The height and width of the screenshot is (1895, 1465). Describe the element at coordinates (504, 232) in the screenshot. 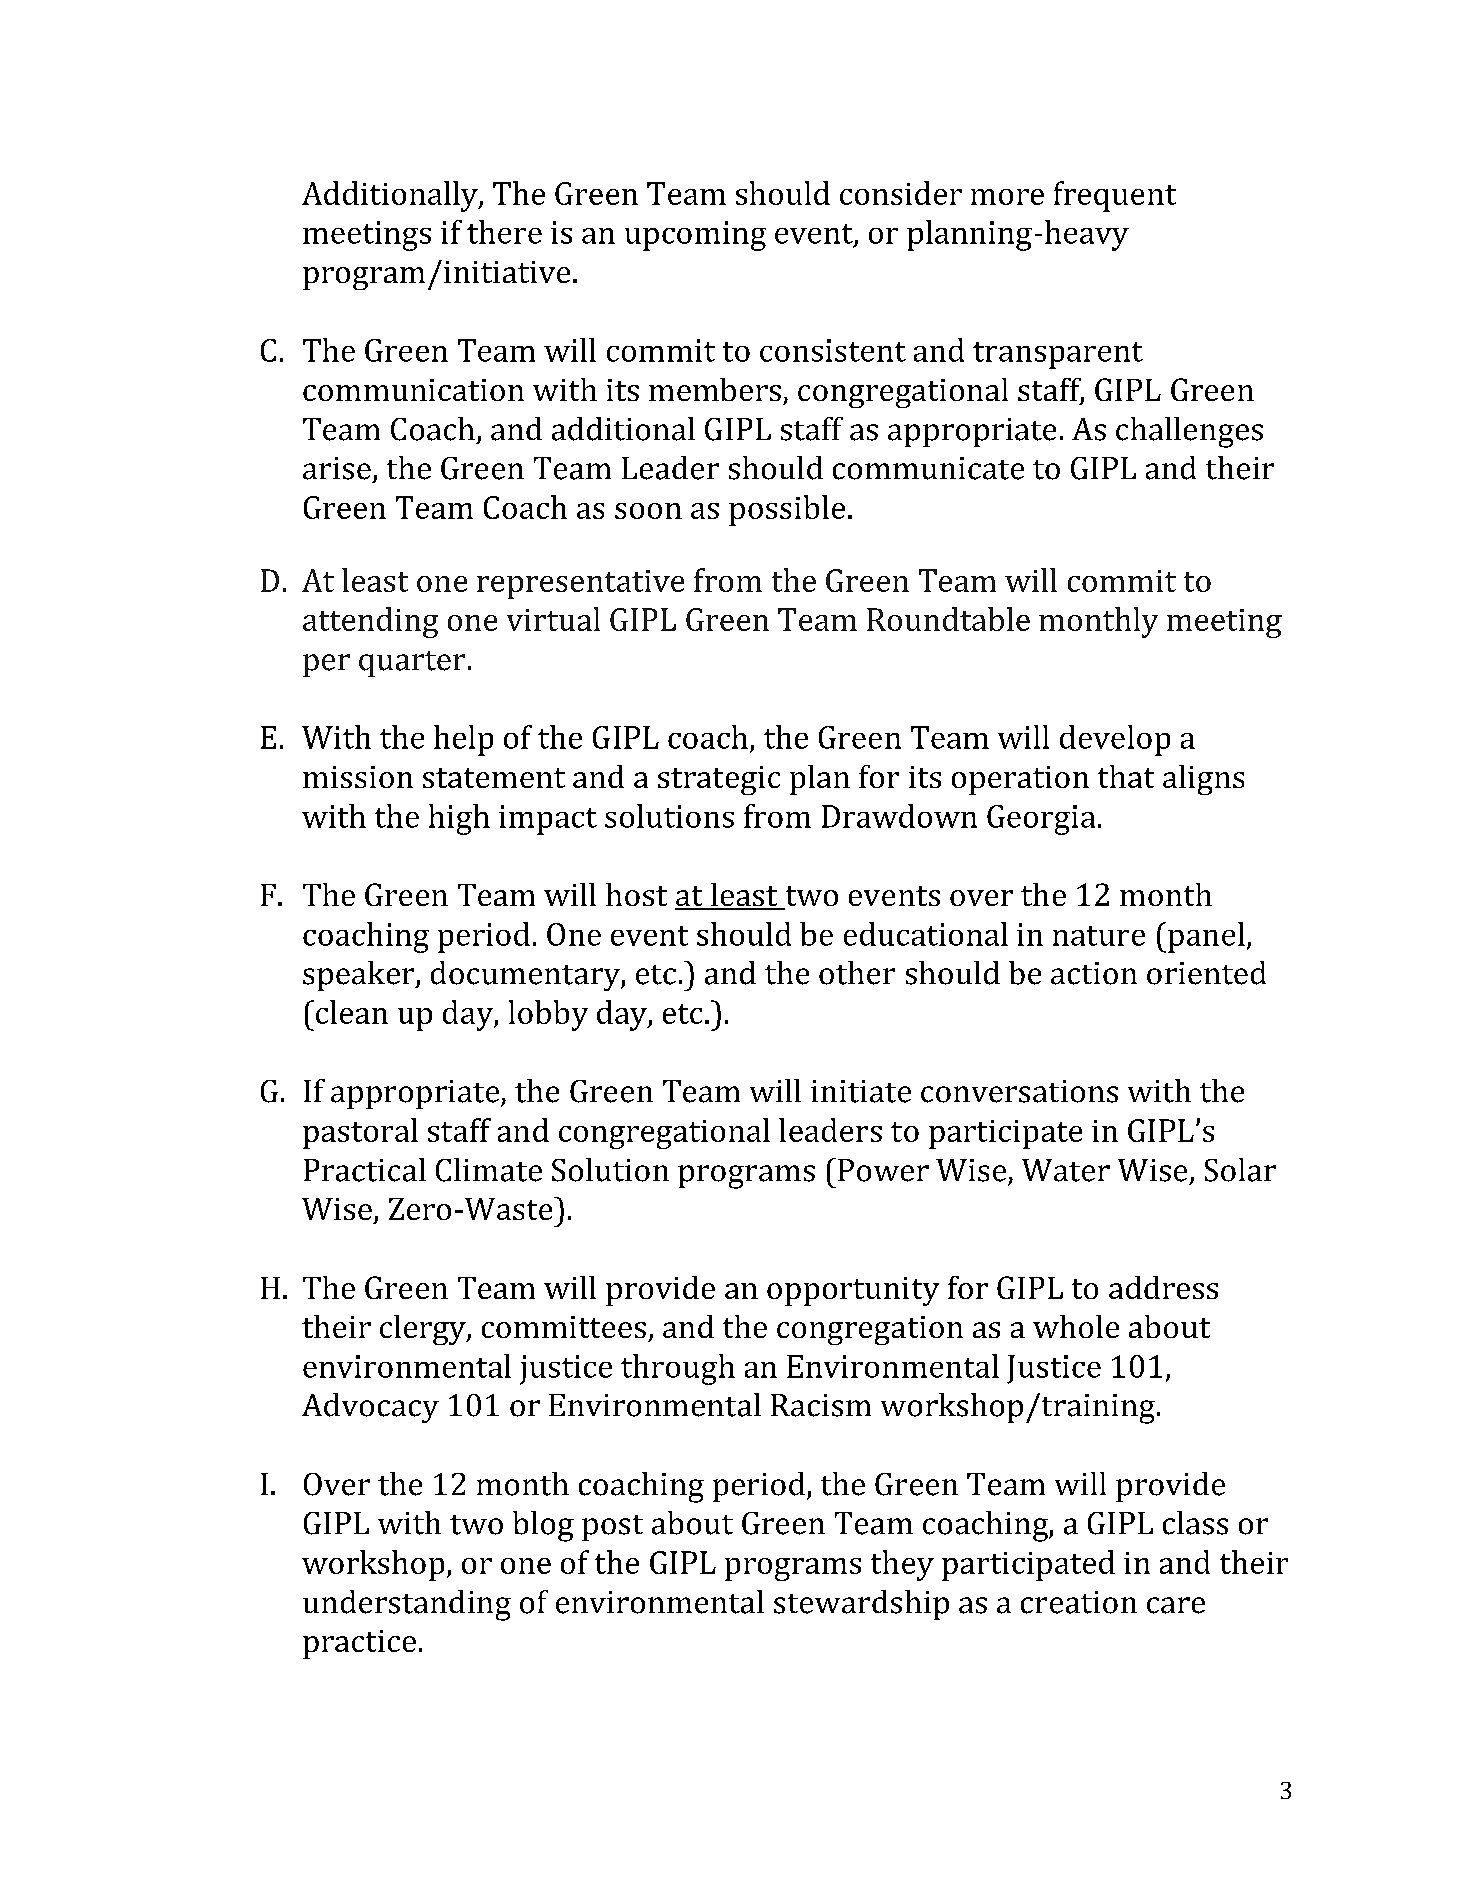

I see `there` at that location.
